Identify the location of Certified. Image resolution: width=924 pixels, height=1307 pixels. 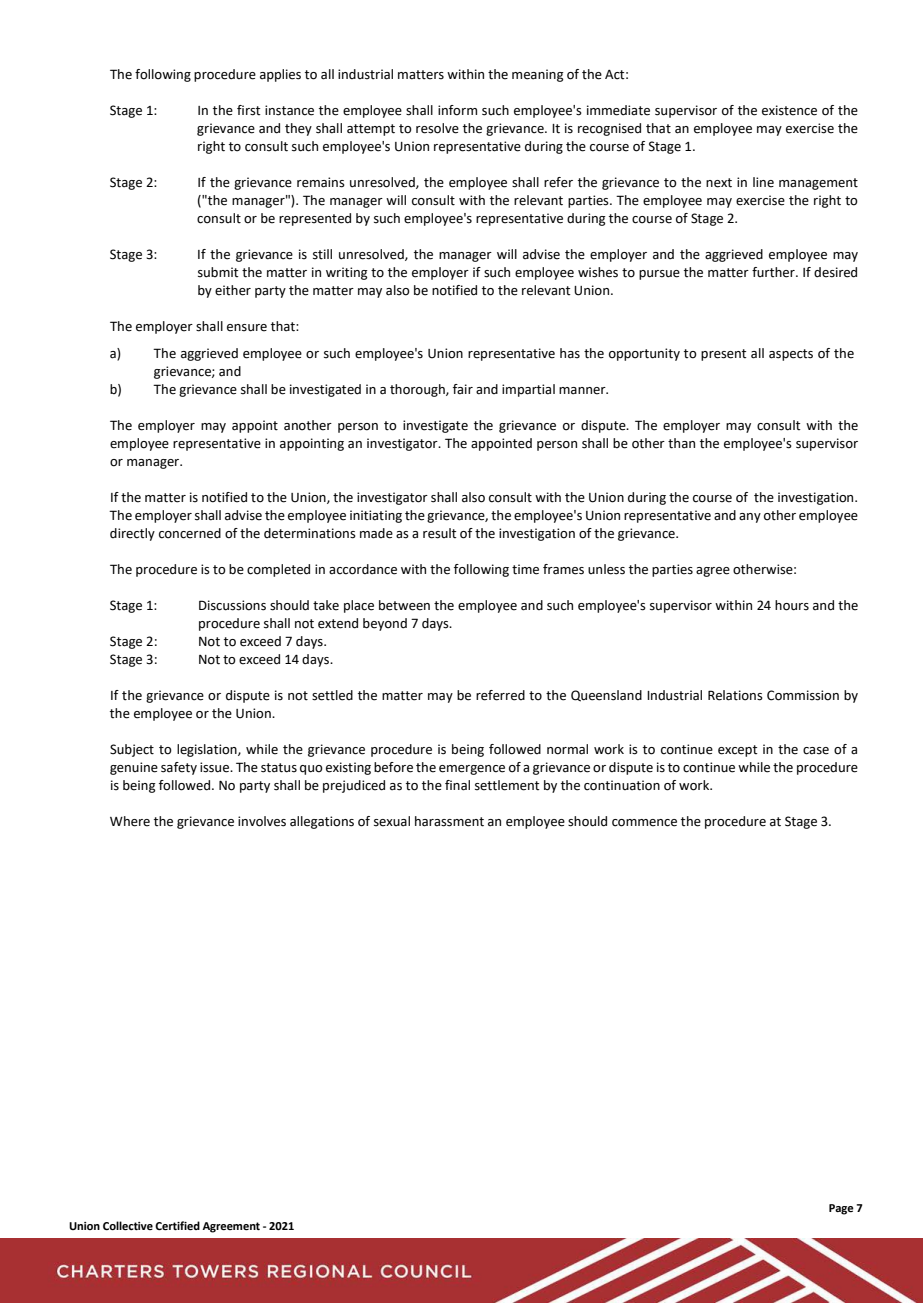
(177, 1225).
